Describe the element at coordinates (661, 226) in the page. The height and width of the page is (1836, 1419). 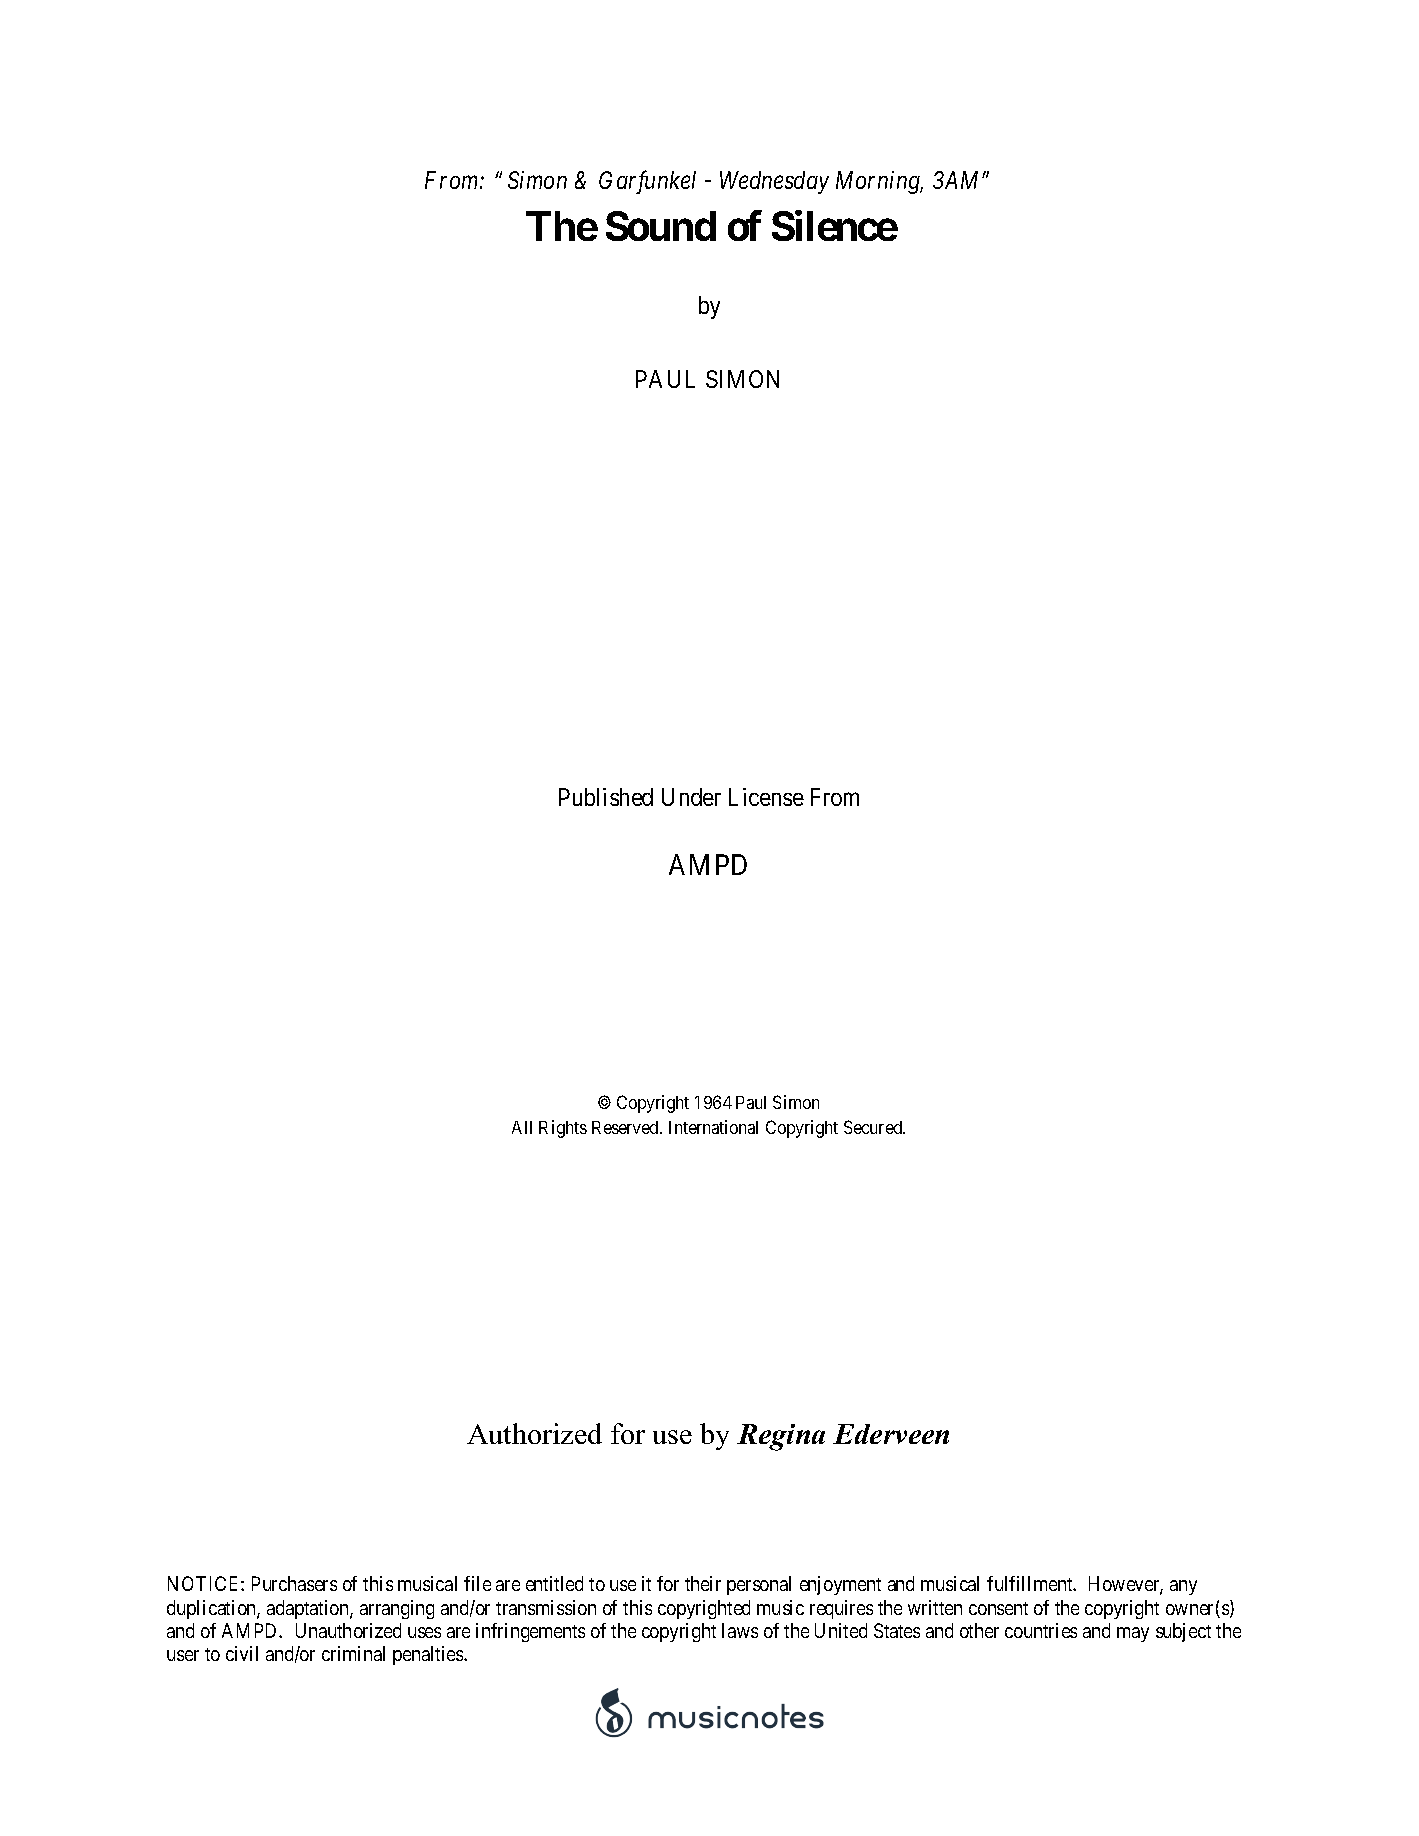
I see `Sound` at that location.
